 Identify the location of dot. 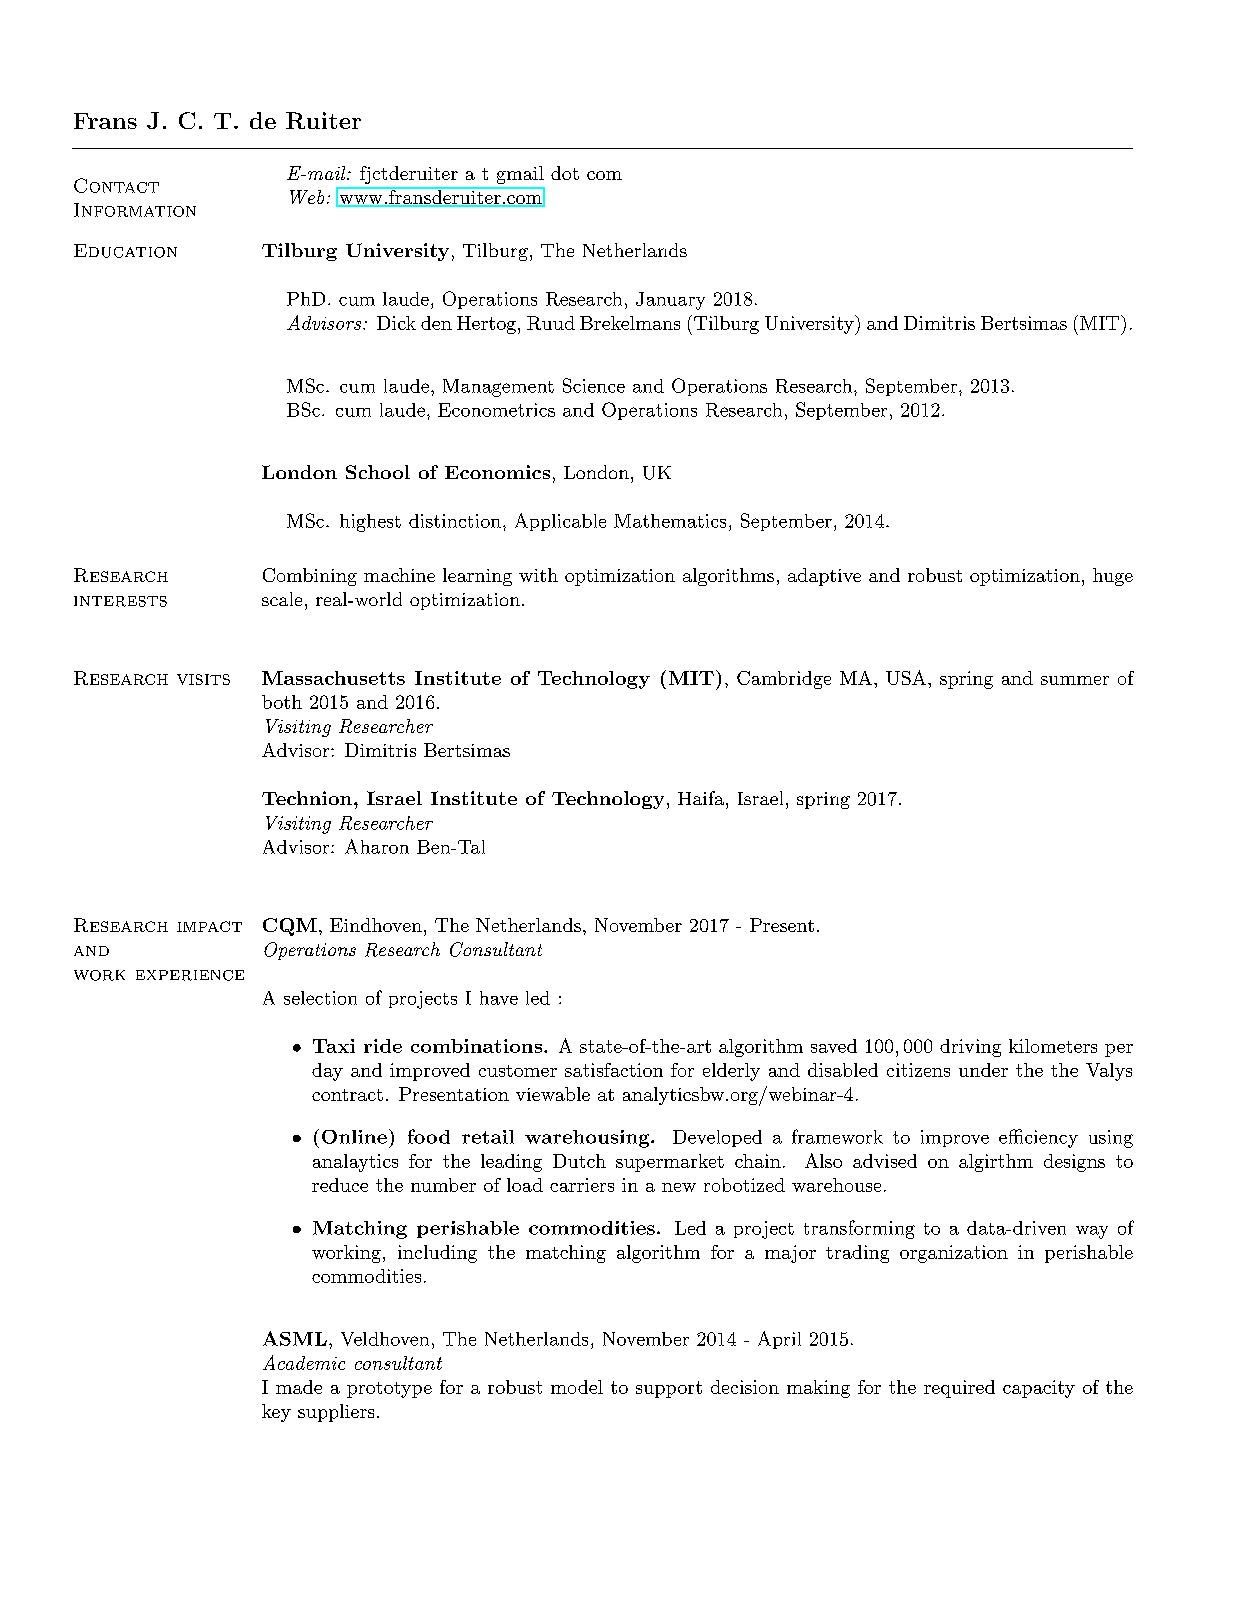
(565, 173).
